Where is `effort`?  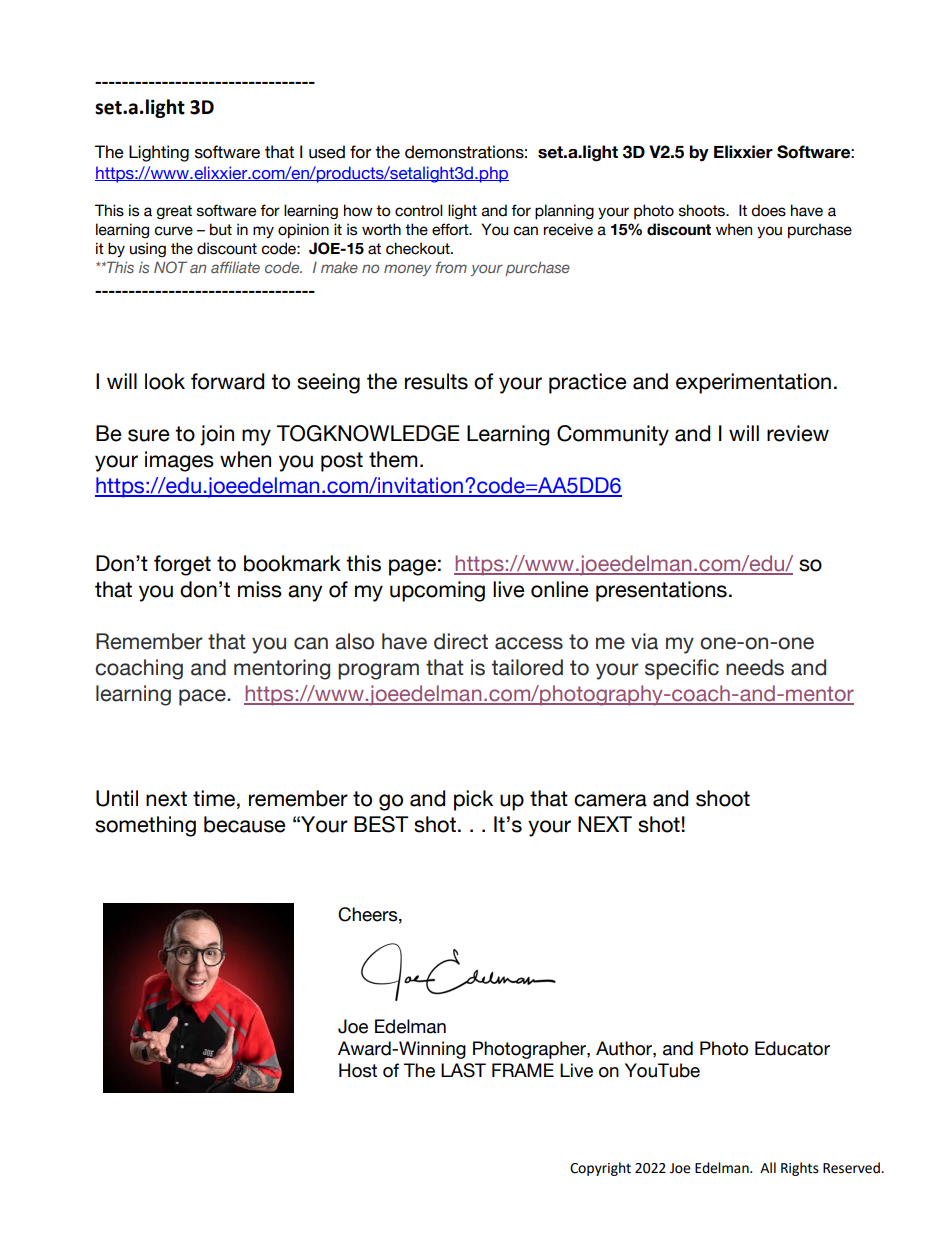
effort is located at coordinates (451, 229).
